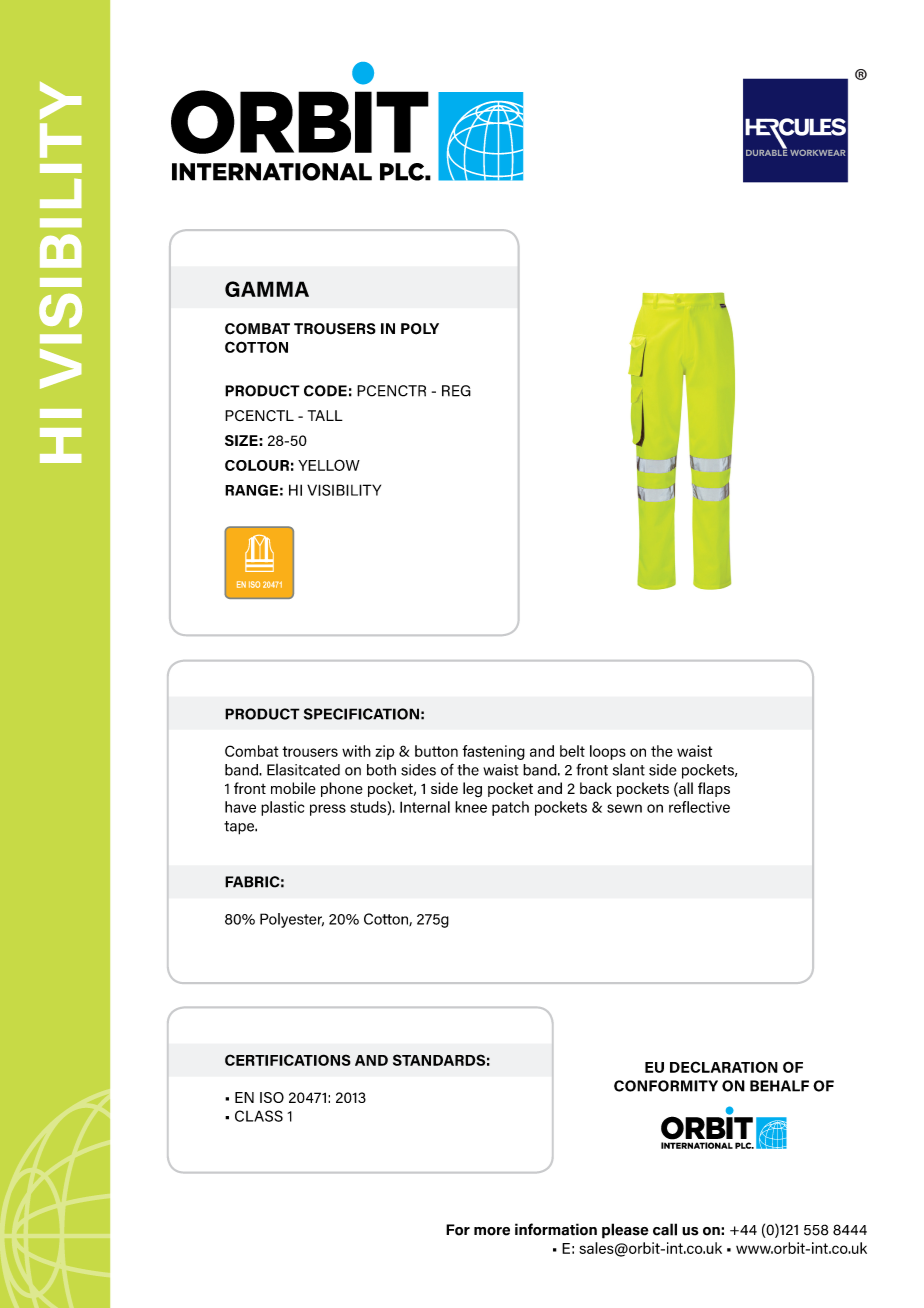 This document has width=924, height=1308. Describe the element at coordinates (259, 1116) in the document. I see `CLASS` at that location.
